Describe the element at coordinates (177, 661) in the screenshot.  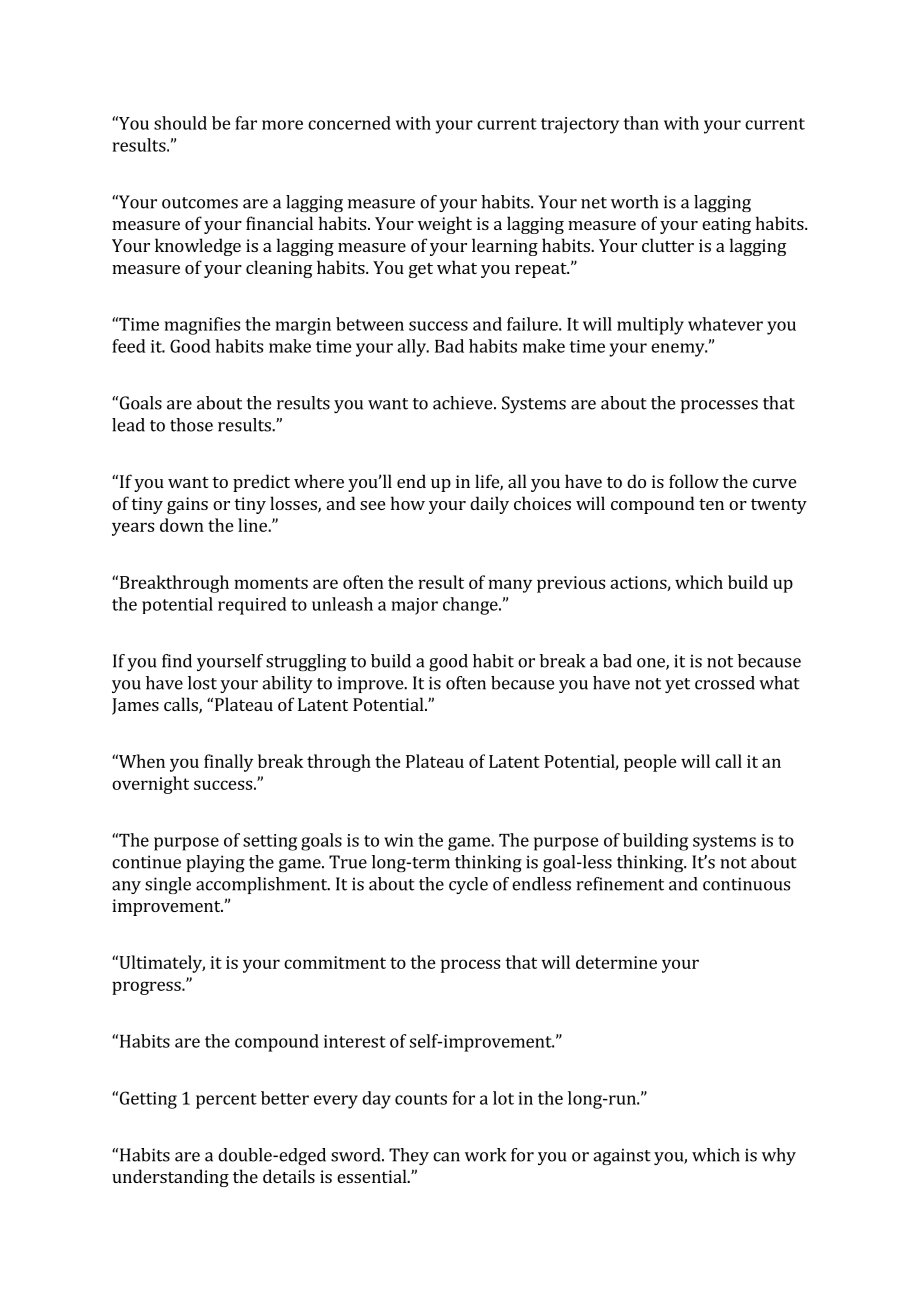
I see `find` at that location.
